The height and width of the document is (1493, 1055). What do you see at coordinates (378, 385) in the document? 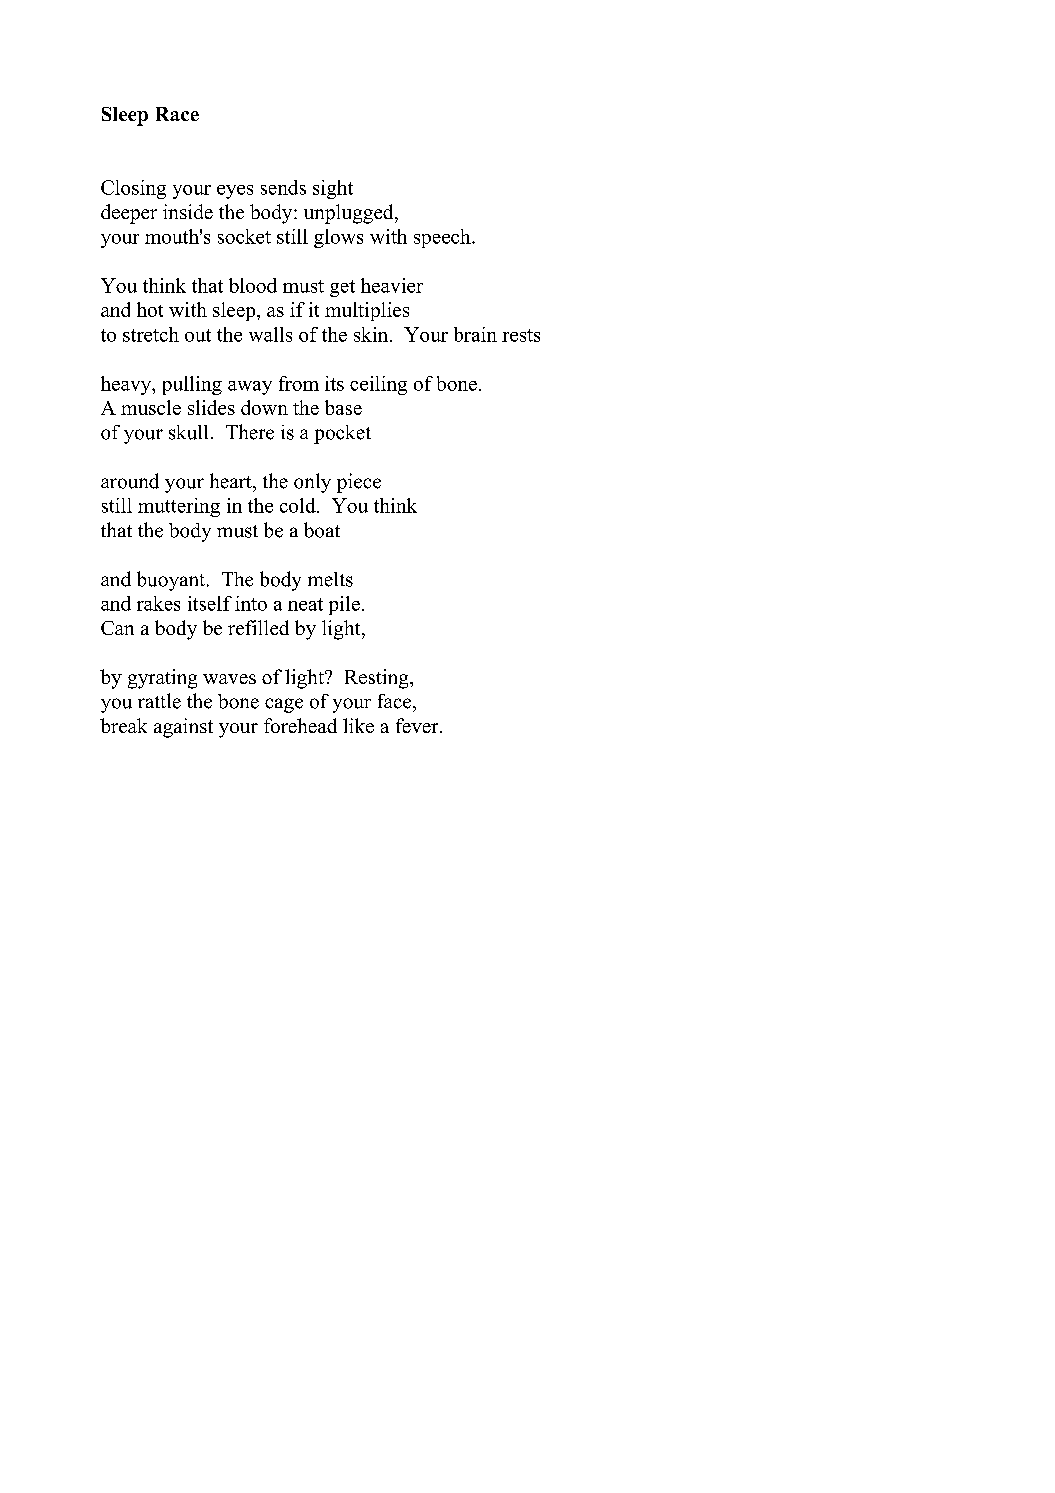
I see `ceiling` at bounding box center [378, 385].
